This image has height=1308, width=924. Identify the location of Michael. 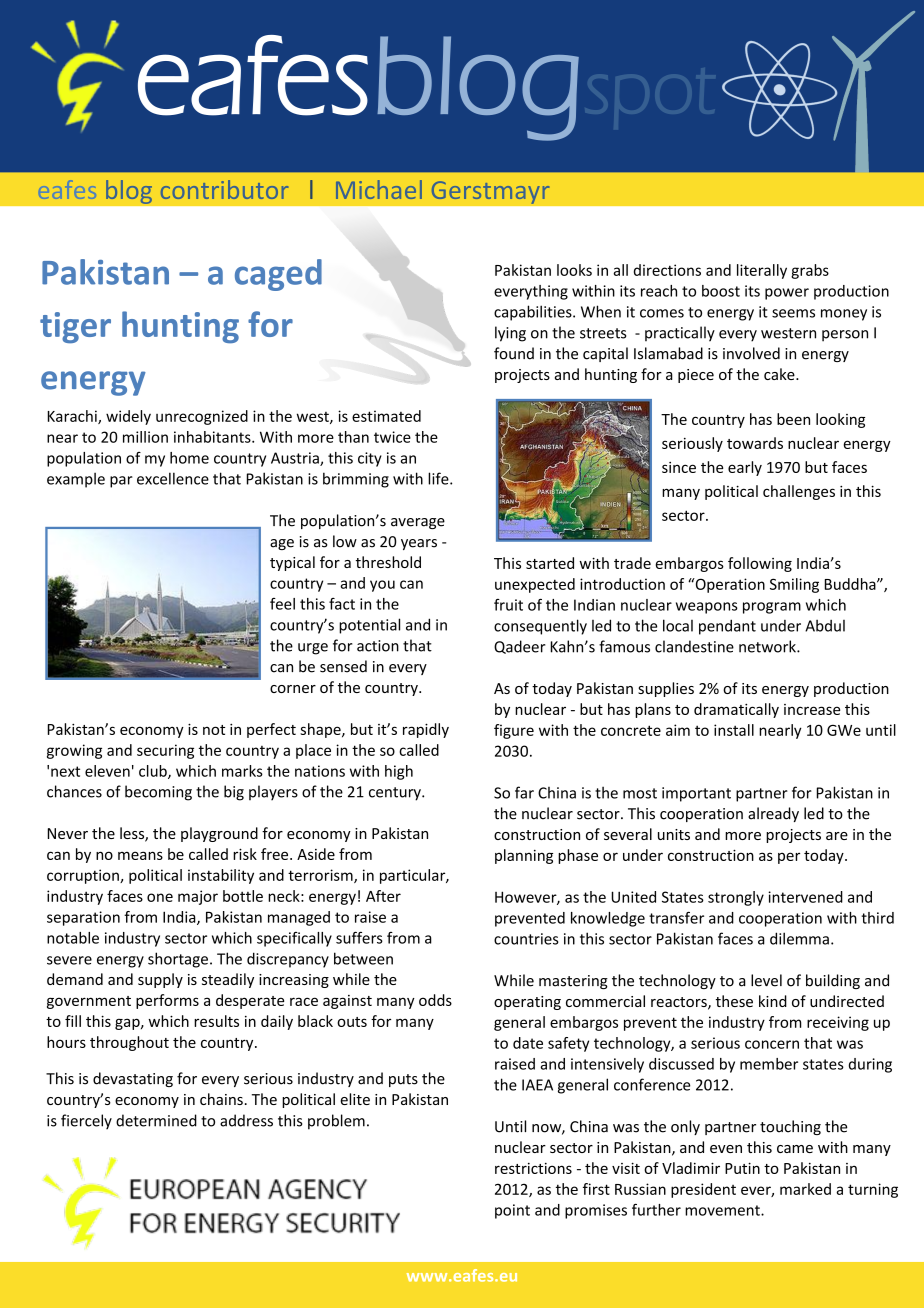
(379, 189).
